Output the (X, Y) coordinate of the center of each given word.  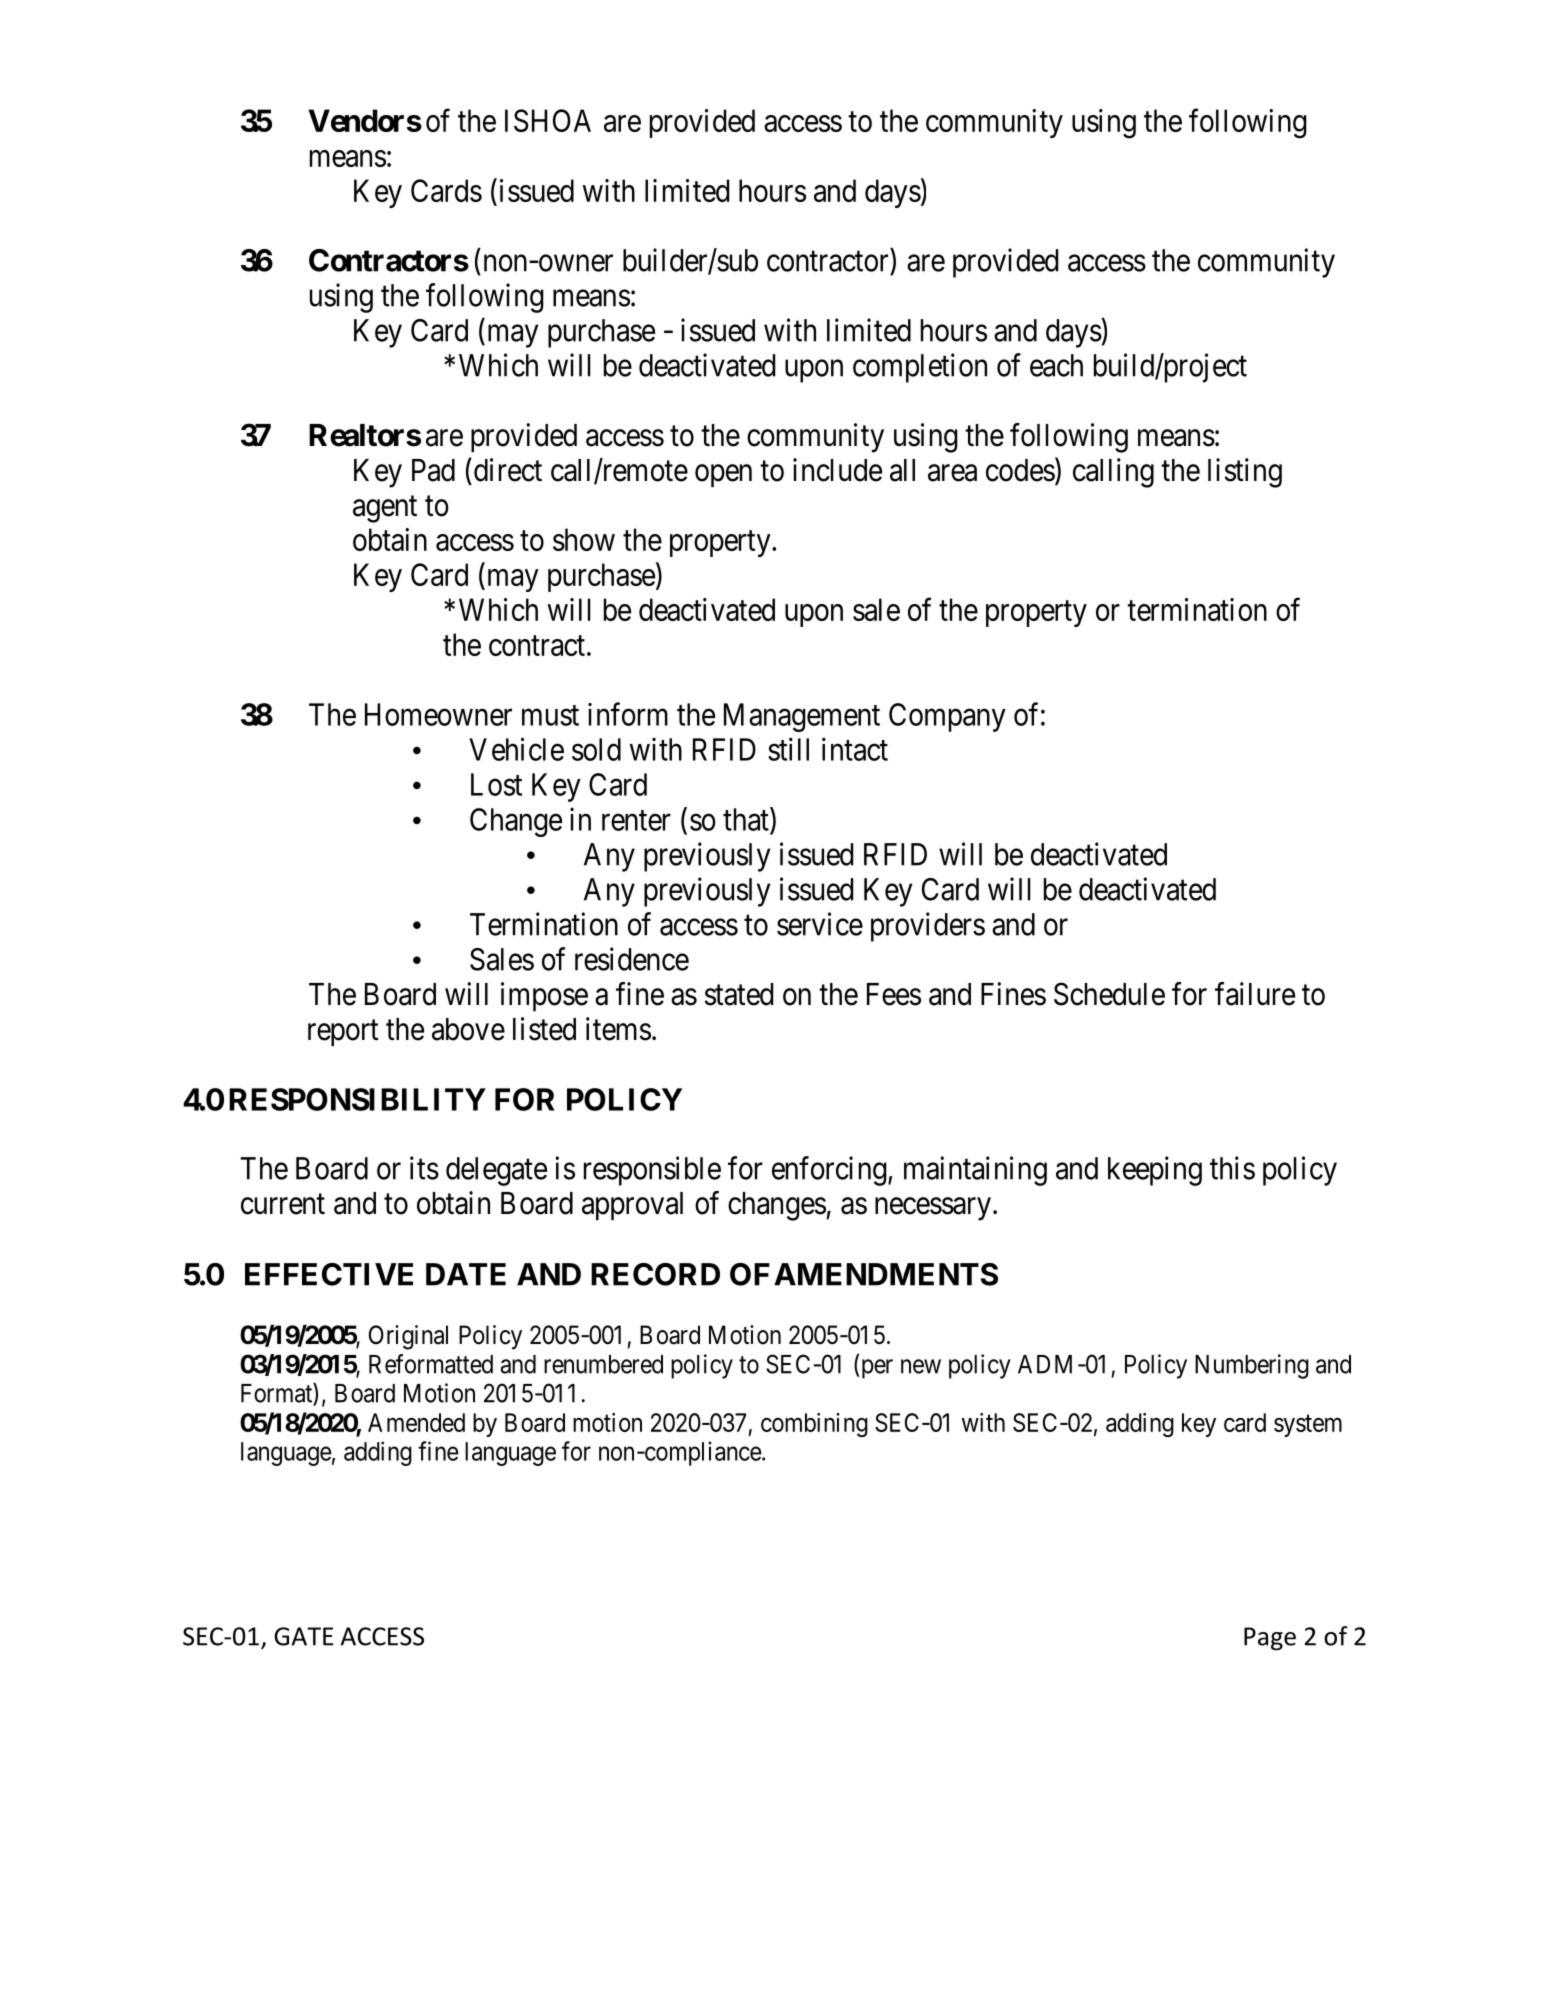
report (343, 1033)
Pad (433, 470)
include (837, 470)
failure (1255, 994)
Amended (416, 1422)
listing (1245, 473)
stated (739, 994)
